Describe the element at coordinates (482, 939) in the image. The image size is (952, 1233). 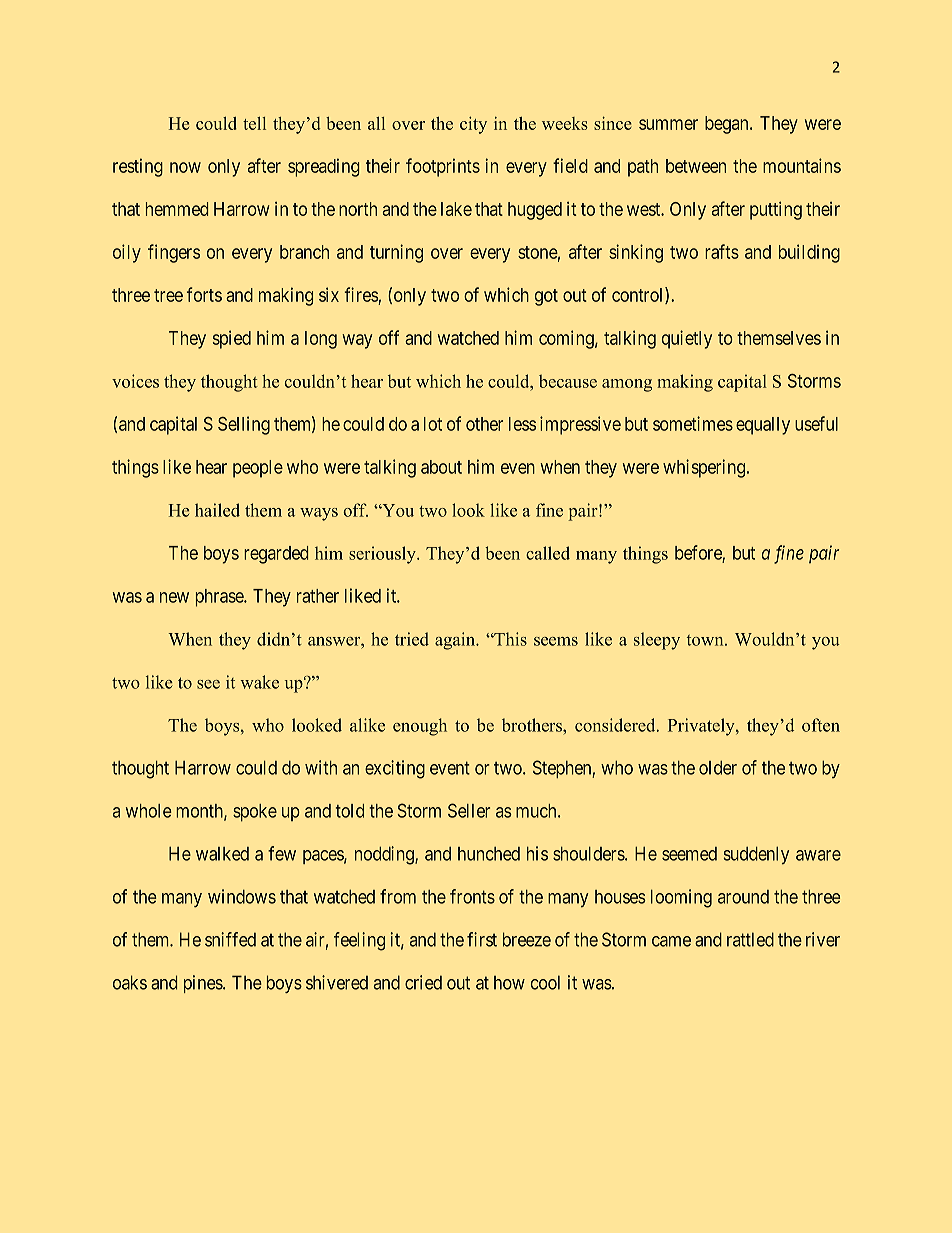
I see `first` at that location.
